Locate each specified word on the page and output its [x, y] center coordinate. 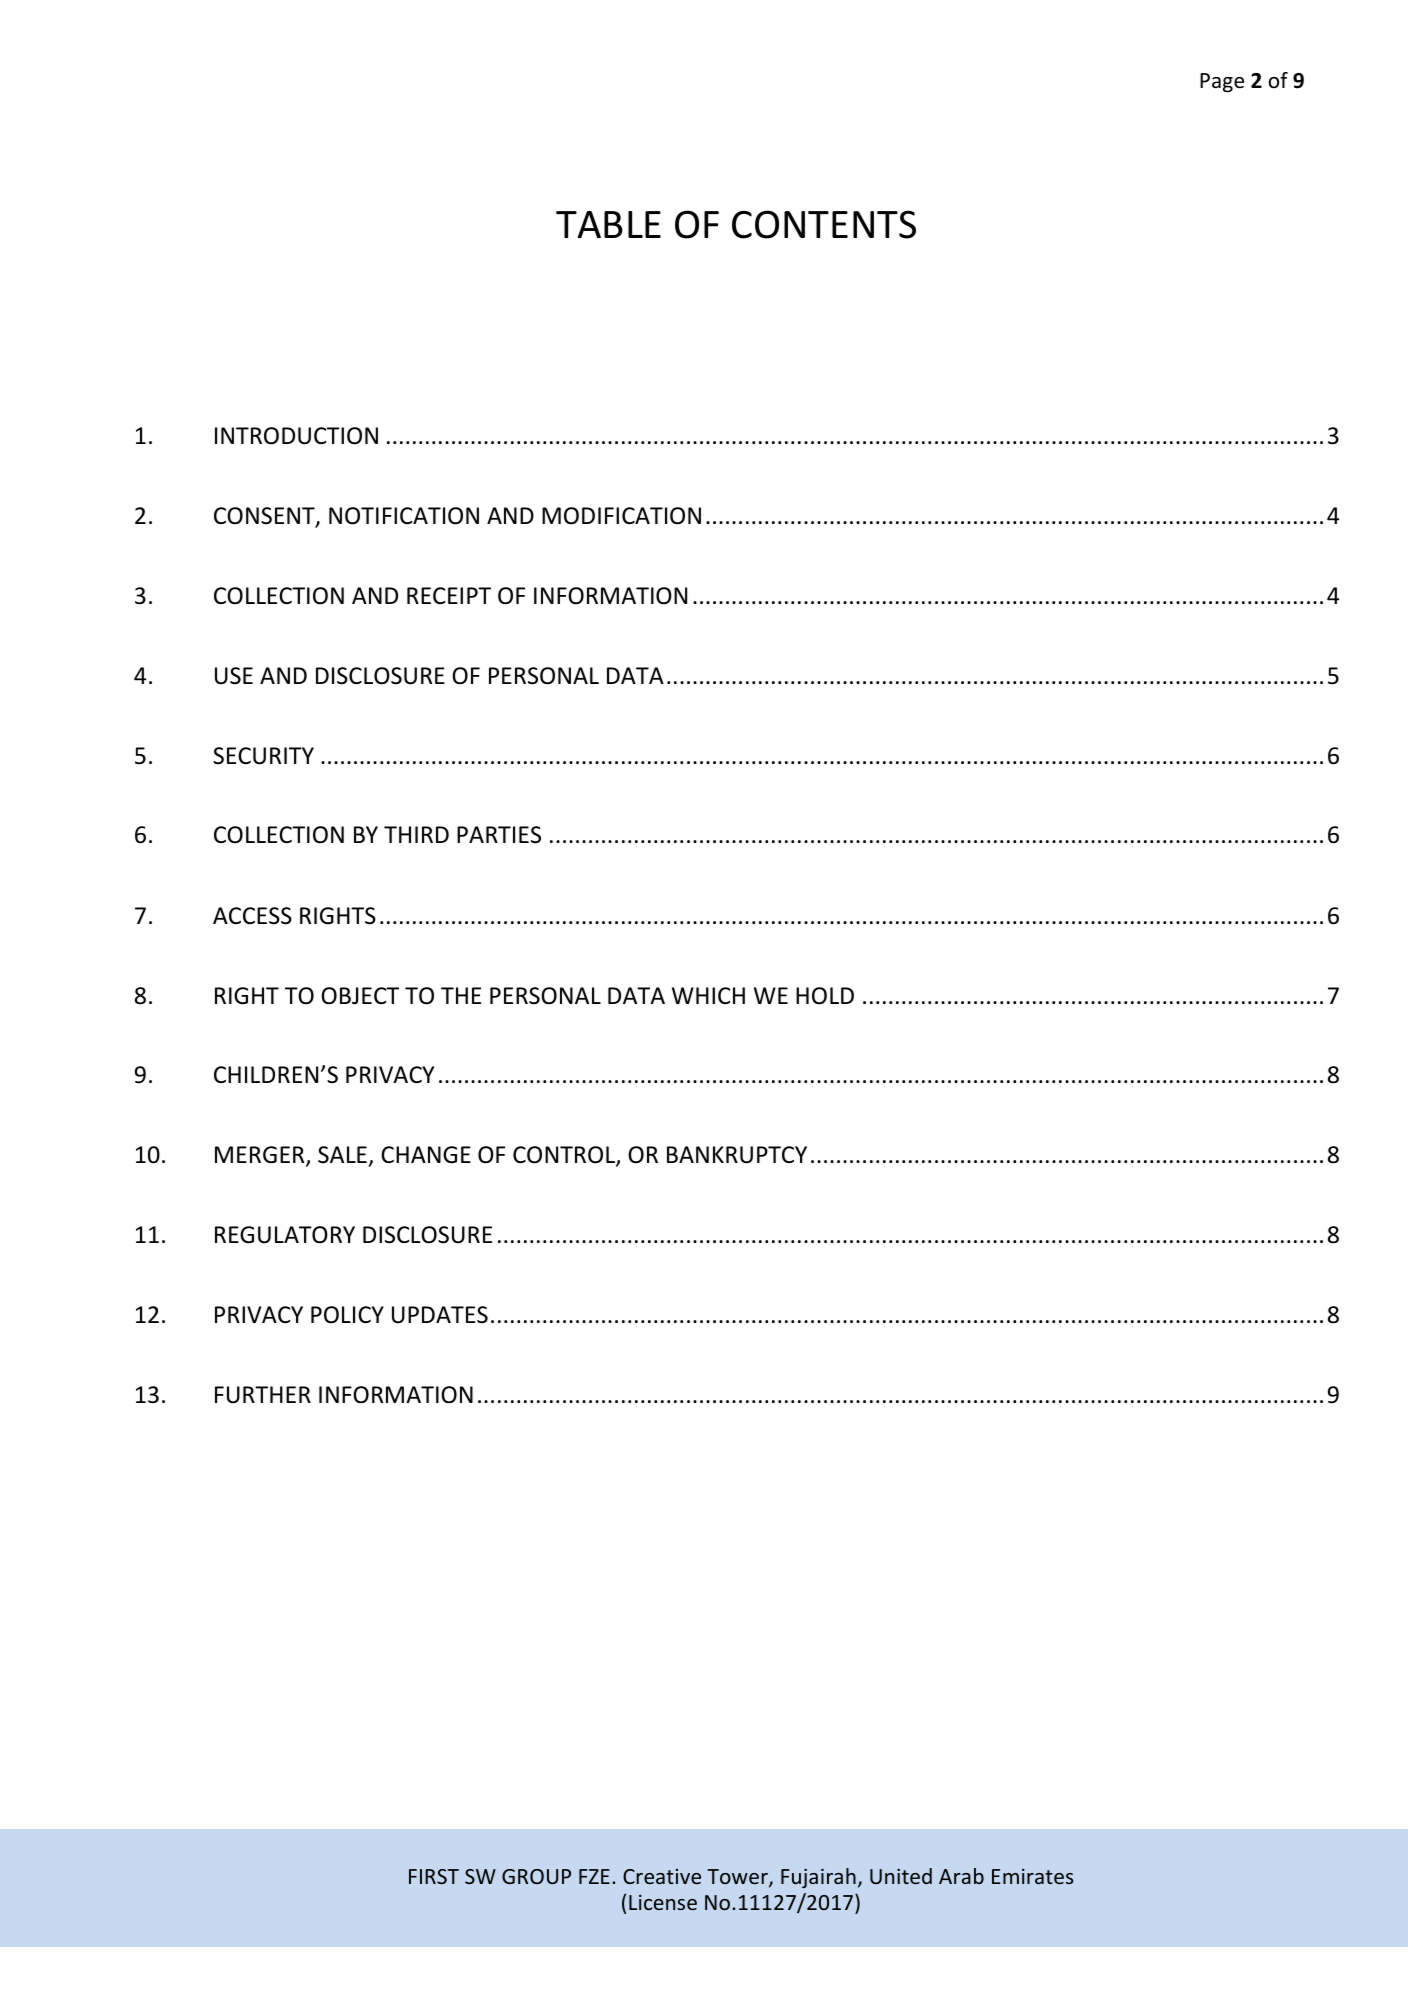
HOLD [825, 996]
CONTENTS [824, 224]
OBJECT [360, 996]
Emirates [1032, 1876]
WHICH [708, 995]
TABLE [608, 224]
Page [1222, 82]
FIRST [434, 1876]
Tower [738, 1878]
